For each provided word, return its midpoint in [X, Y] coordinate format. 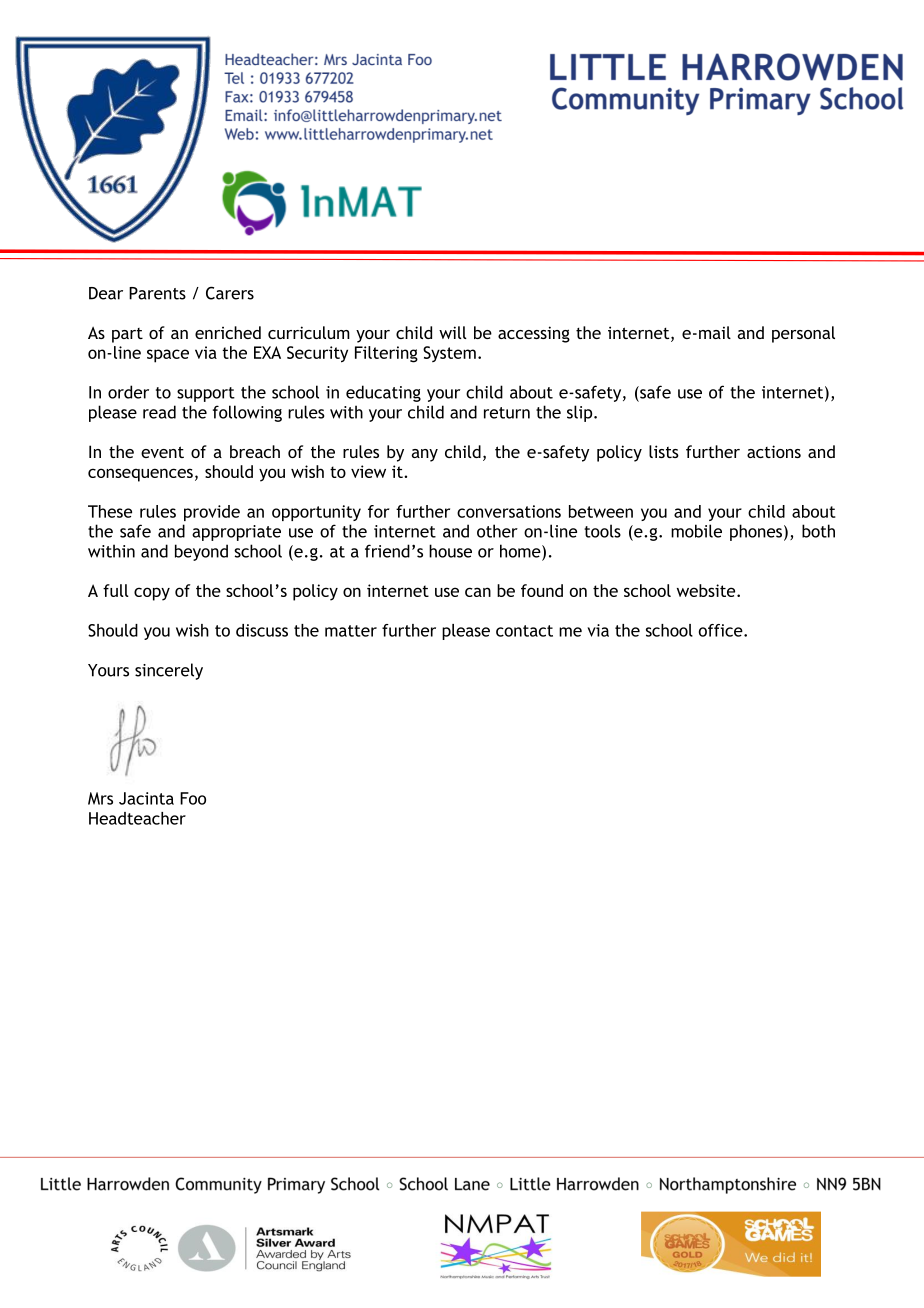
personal [803, 334]
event [162, 452]
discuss [262, 630]
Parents [157, 293]
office [722, 630]
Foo [193, 798]
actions [774, 451]
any [425, 455]
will [453, 332]
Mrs [100, 798]
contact [524, 631]
